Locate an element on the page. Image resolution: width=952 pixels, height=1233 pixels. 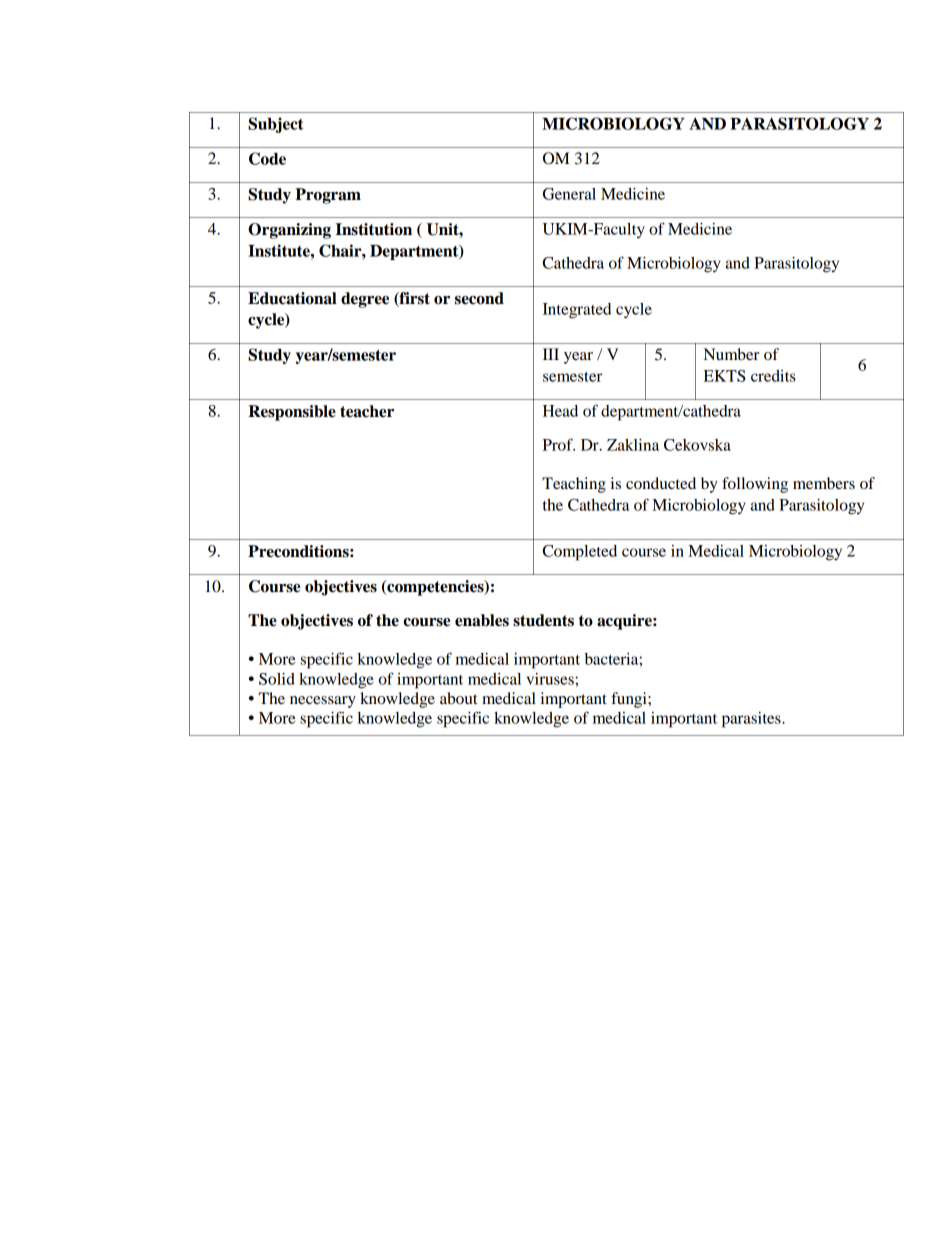
Integrated is located at coordinates (577, 311).
